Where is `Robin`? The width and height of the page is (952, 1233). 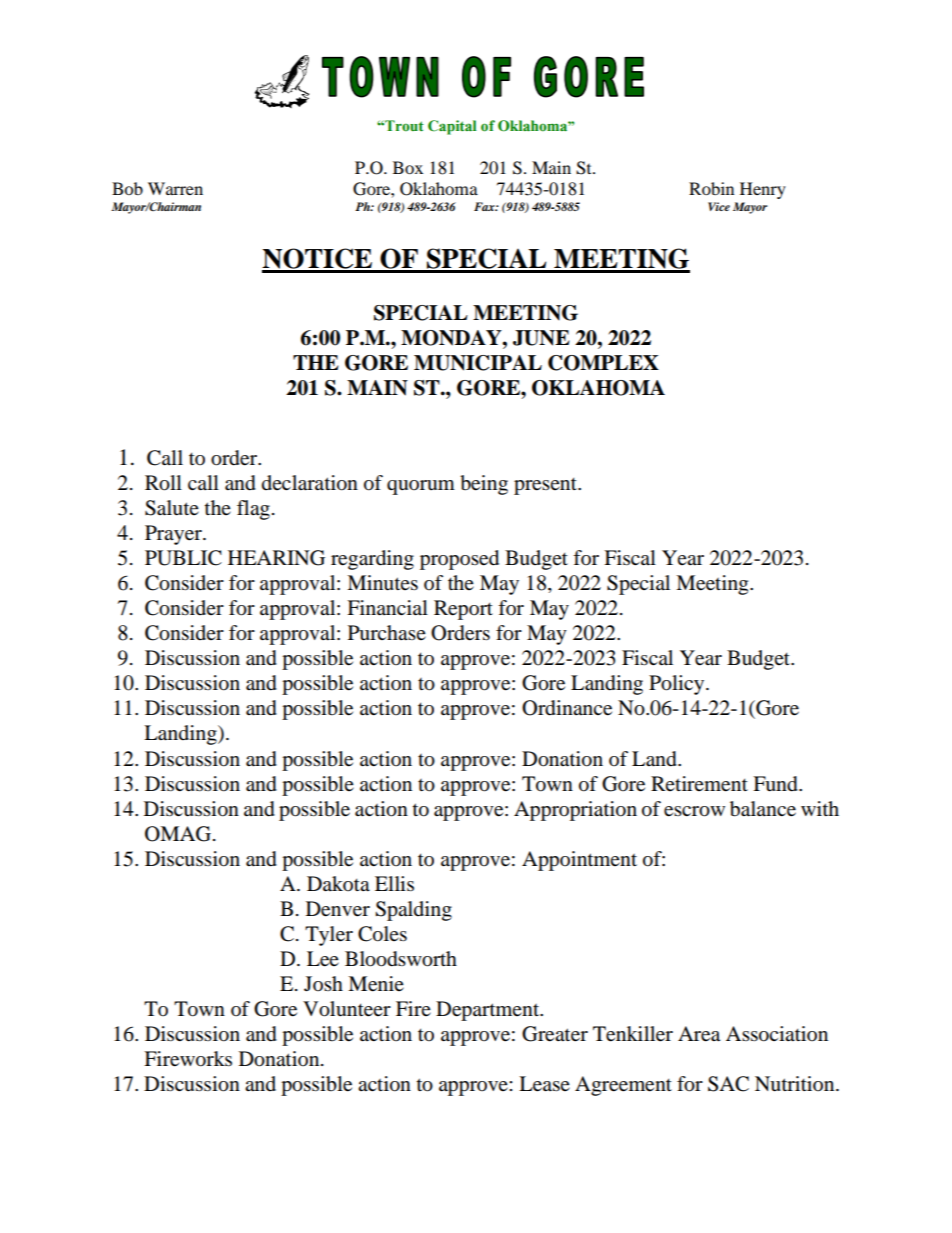 Robin is located at coordinates (711, 188).
